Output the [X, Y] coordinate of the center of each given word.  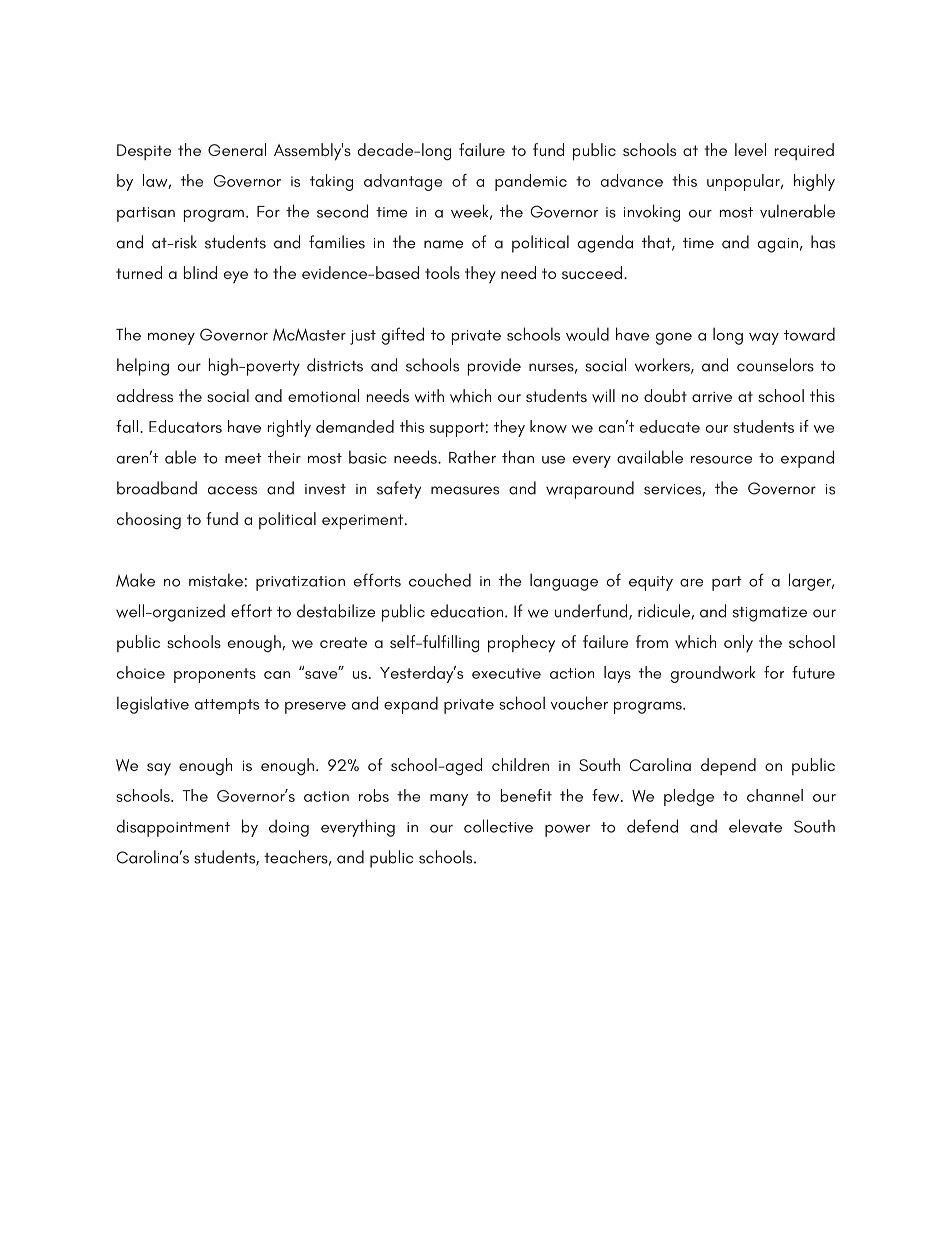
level [750, 149]
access [232, 490]
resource [721, 460]
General [237, 149]
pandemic [531, 182]
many [449, 800]
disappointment [173, 828]
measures [465, 490]
